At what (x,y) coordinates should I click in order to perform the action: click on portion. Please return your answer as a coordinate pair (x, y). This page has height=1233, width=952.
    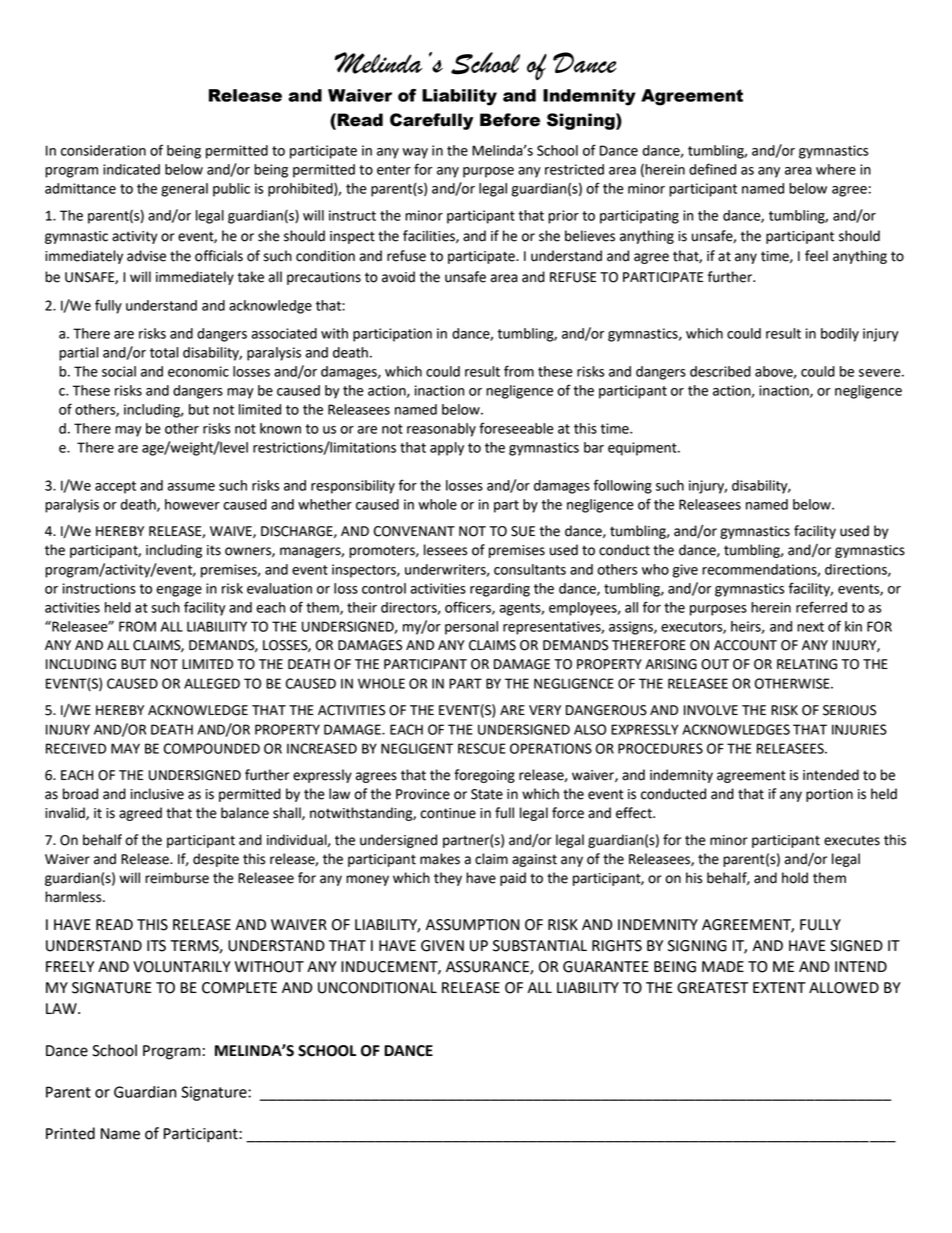
    Looking at the image, I should click on (829, 795).
